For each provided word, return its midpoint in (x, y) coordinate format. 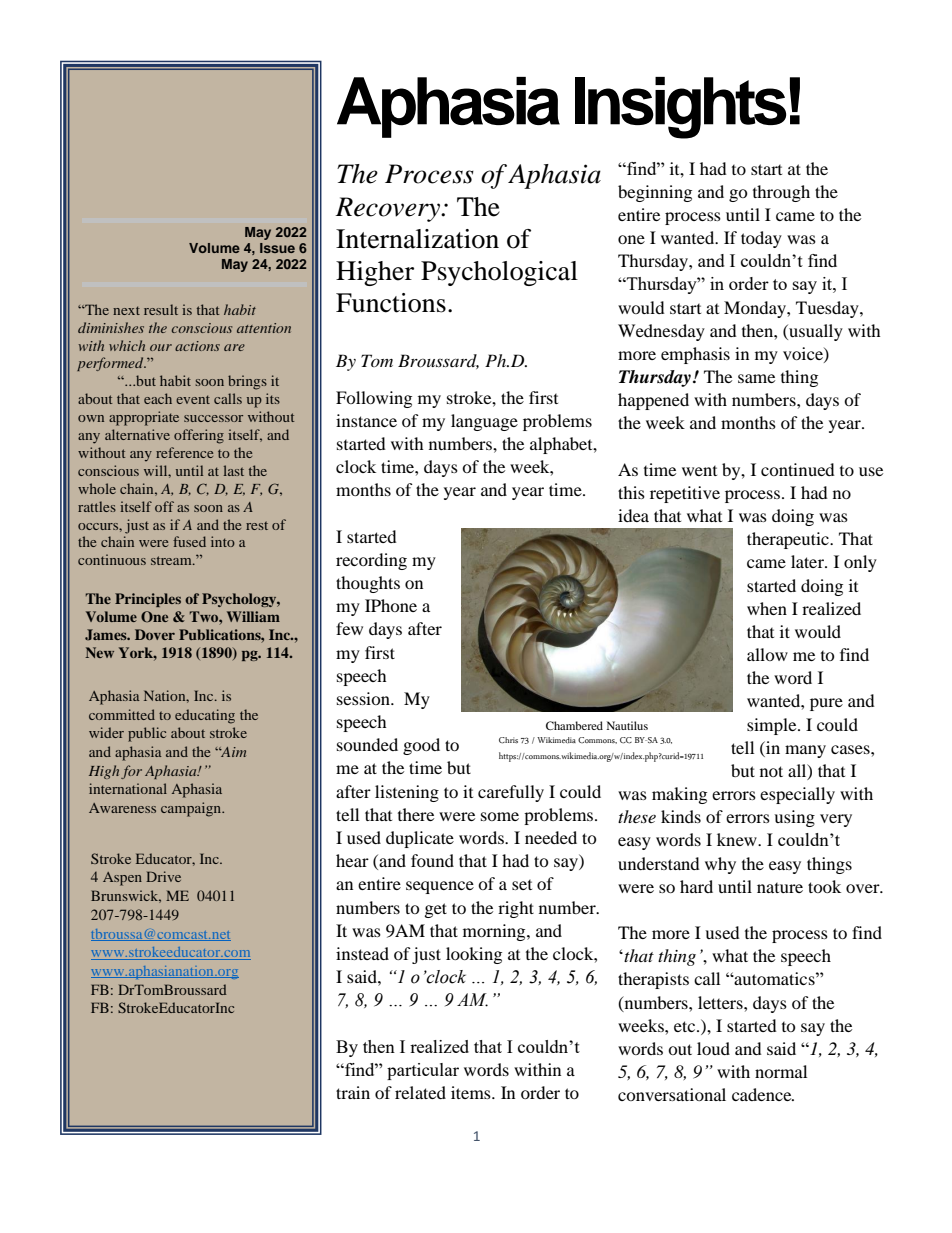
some (500, 816)
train (353, 1092)
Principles (148, 600)
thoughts (368, 584)
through (781, 193)
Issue (277, 248)
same (756, 378)
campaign (192, 809)
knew (738, 839)
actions (197, 346)
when (767, 608)
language (484, 422)
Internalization (417, 239)
